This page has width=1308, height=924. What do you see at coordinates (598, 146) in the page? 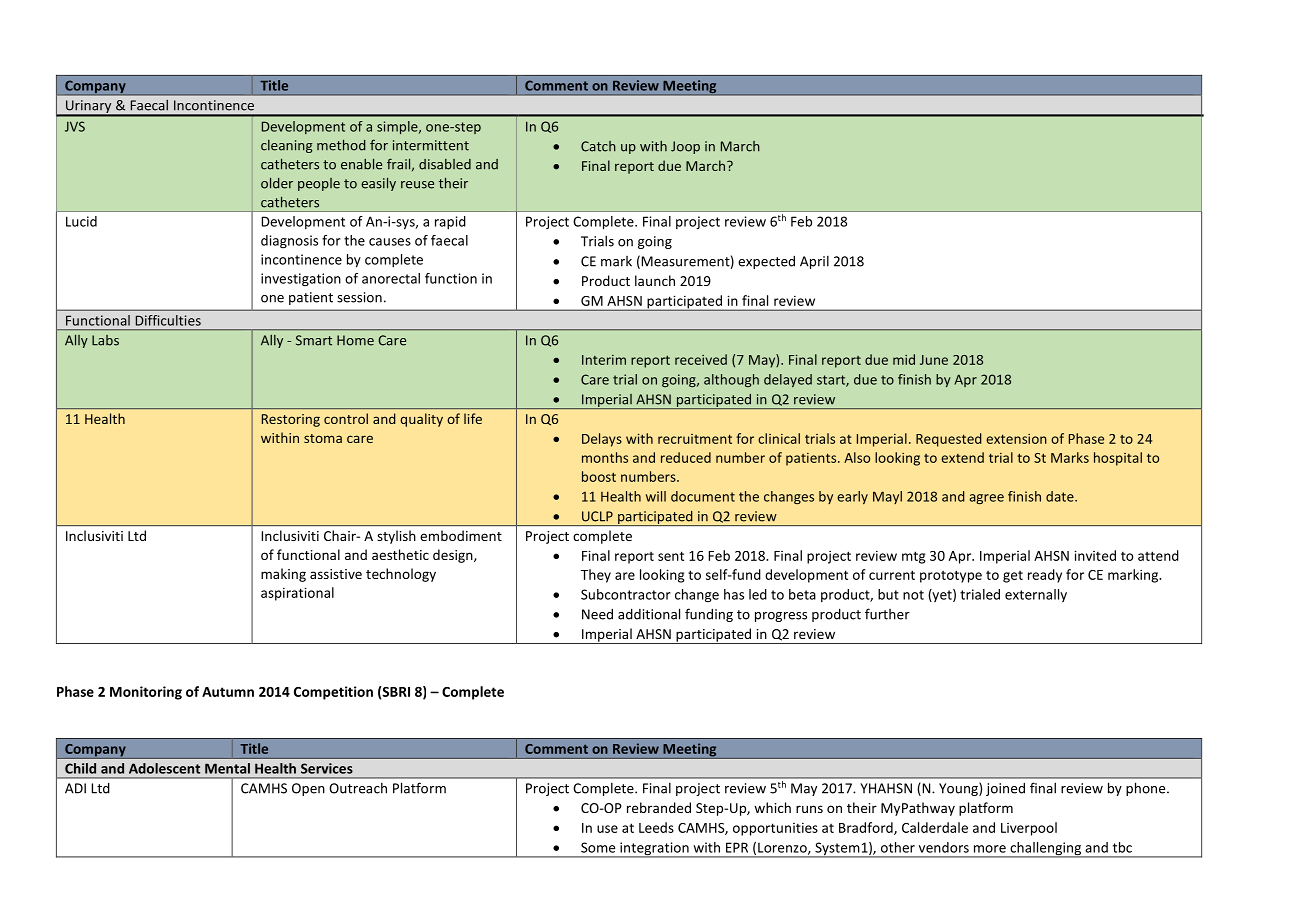
I see `Catch` at bounding box center [598, 146].
